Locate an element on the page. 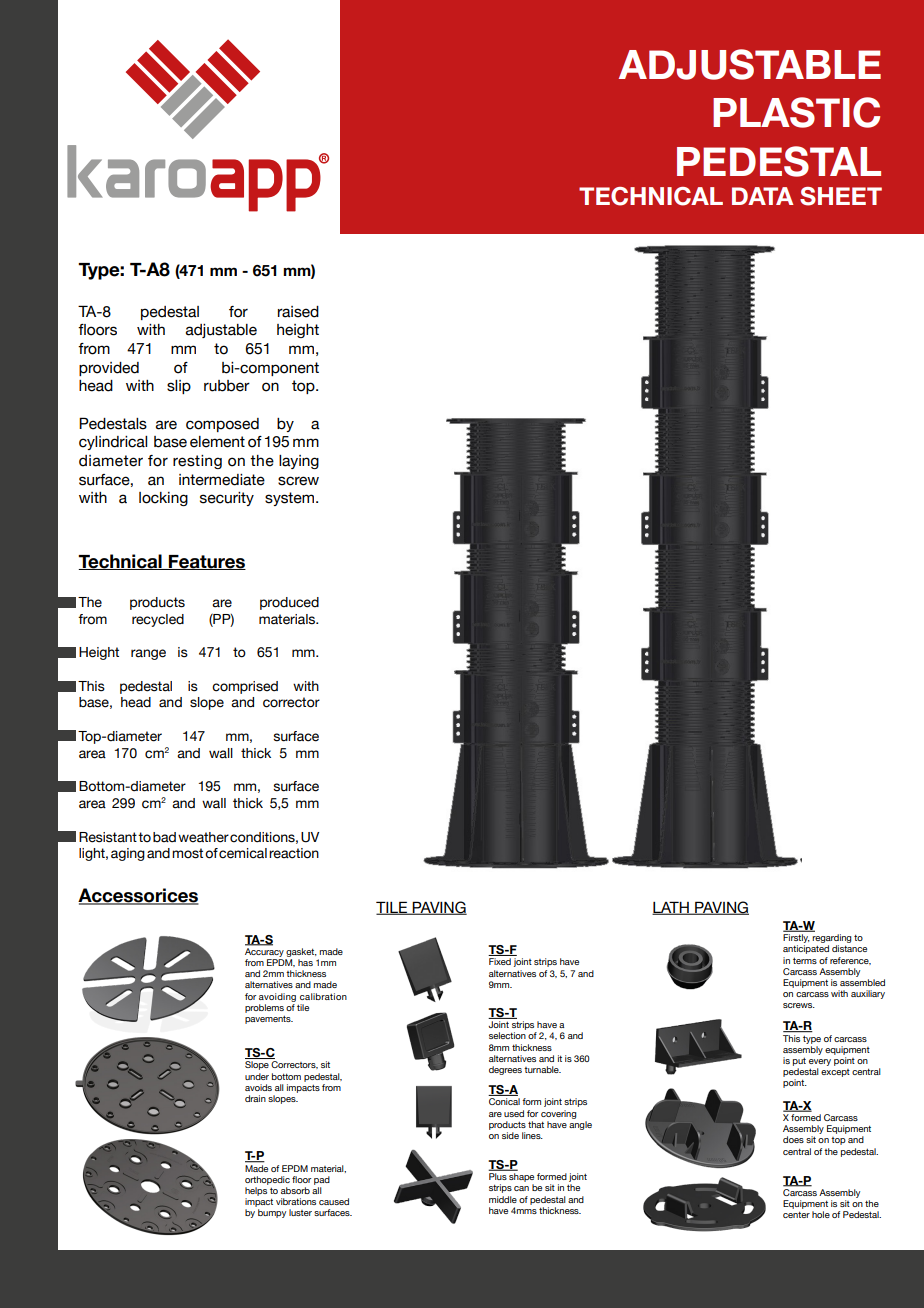 This document has height=1308, width=924. range is located at coordinates (148, 654).
